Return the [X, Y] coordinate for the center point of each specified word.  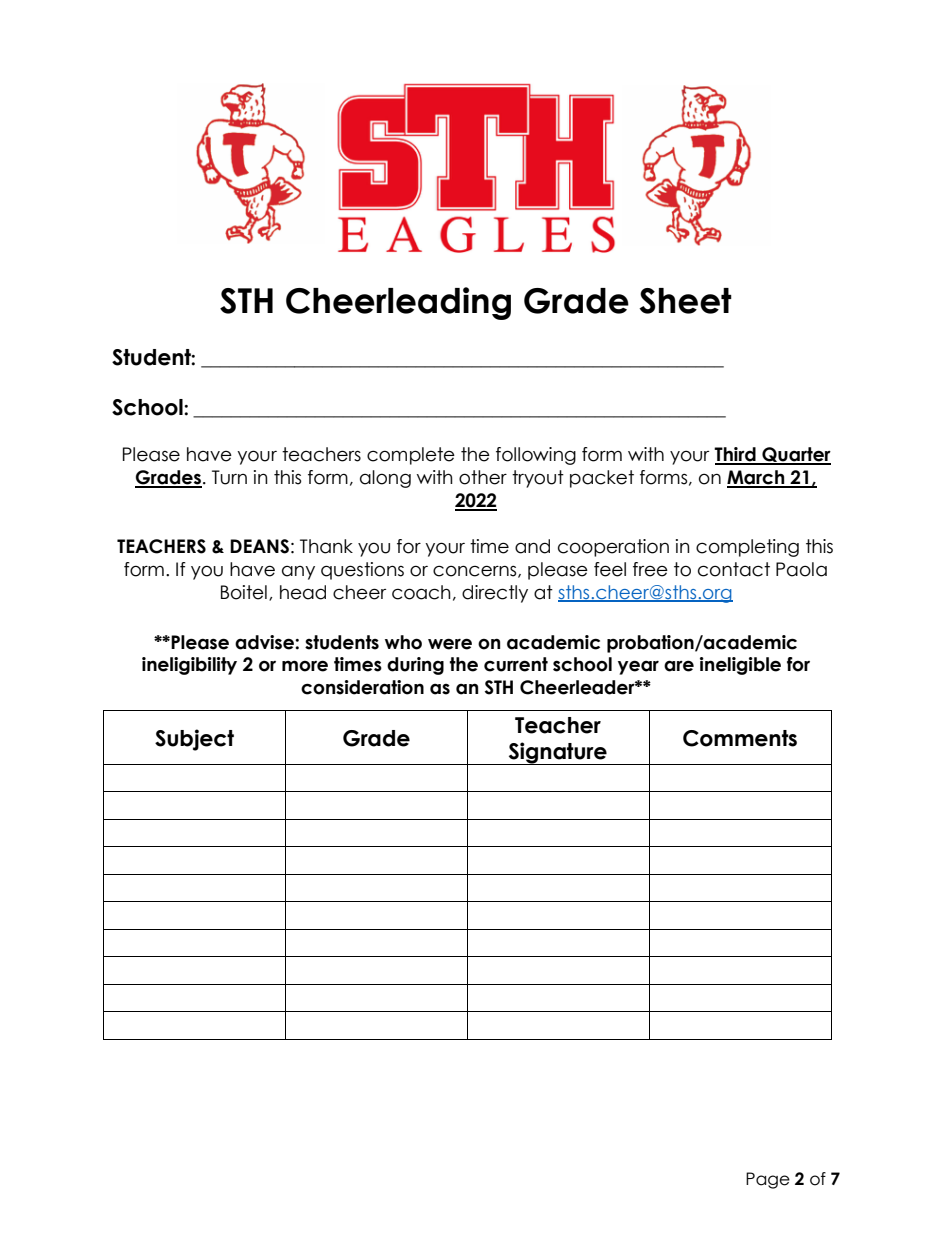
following [536, 456]
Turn [229, 477]
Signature [558, 753]
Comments [740, 738]
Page [768, 1180]
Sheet [685, 301]
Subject [194, 740]
